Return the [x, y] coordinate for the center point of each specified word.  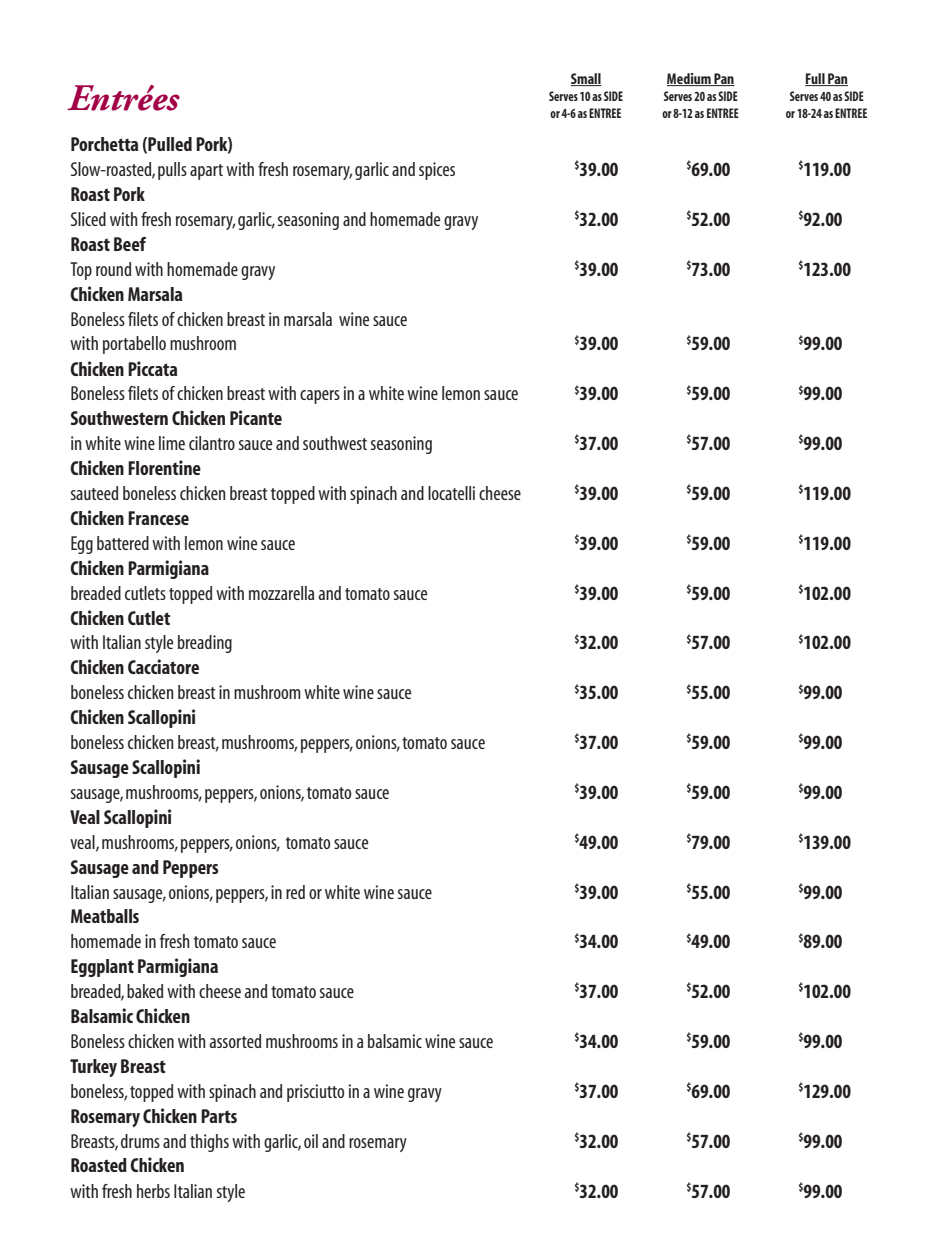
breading [205, 644]
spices [437, 171]
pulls [172, 171]
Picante [256, 417]
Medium [690, 79]
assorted [235, 1041]
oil [311, 1141]
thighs [209, 1143]
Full [816, 79]
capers [320, 397]
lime [172, 443]
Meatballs [105, 916]
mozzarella [281, 593]
